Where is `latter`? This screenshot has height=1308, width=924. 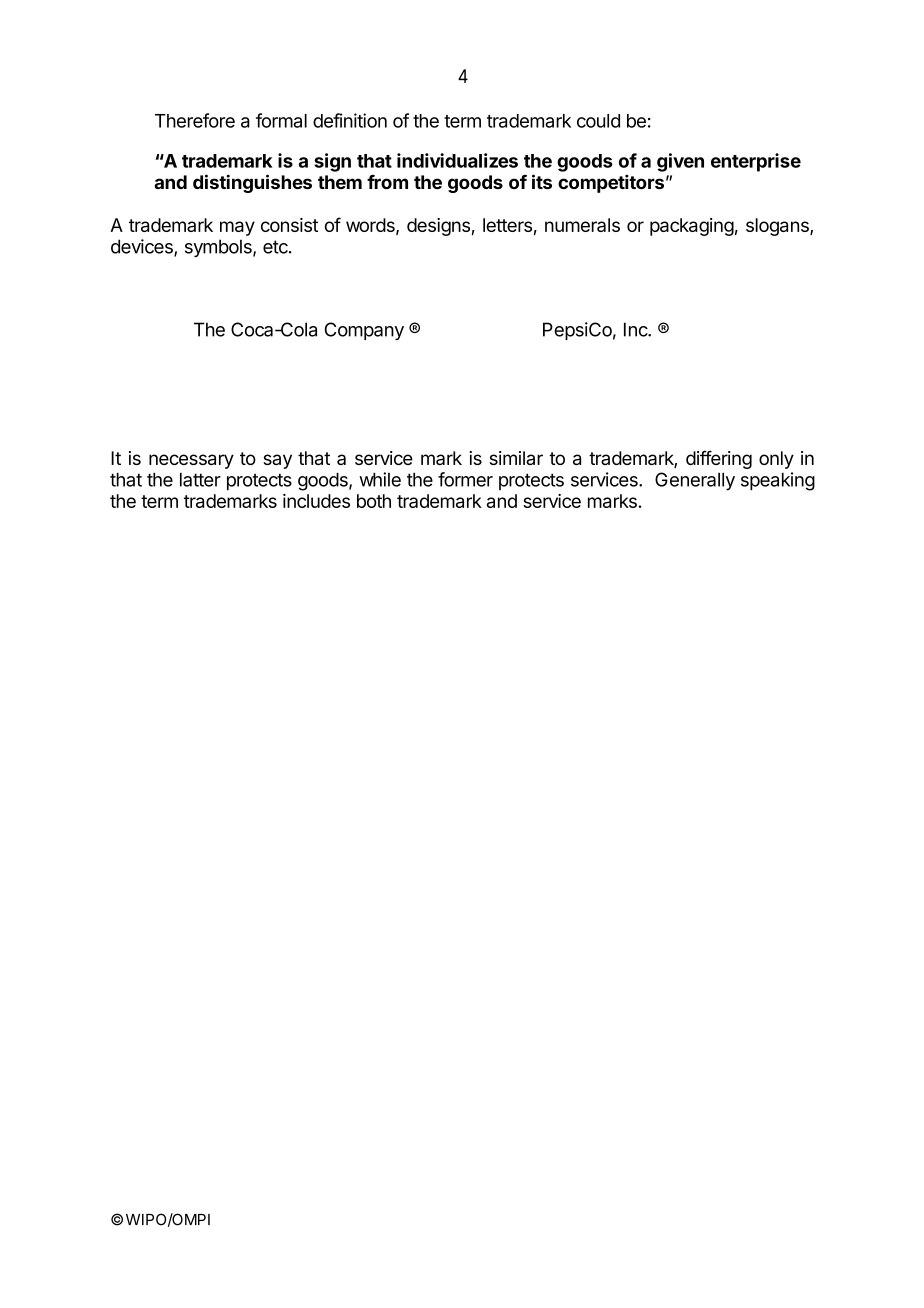 latter is located at coordinates (200, 480).
